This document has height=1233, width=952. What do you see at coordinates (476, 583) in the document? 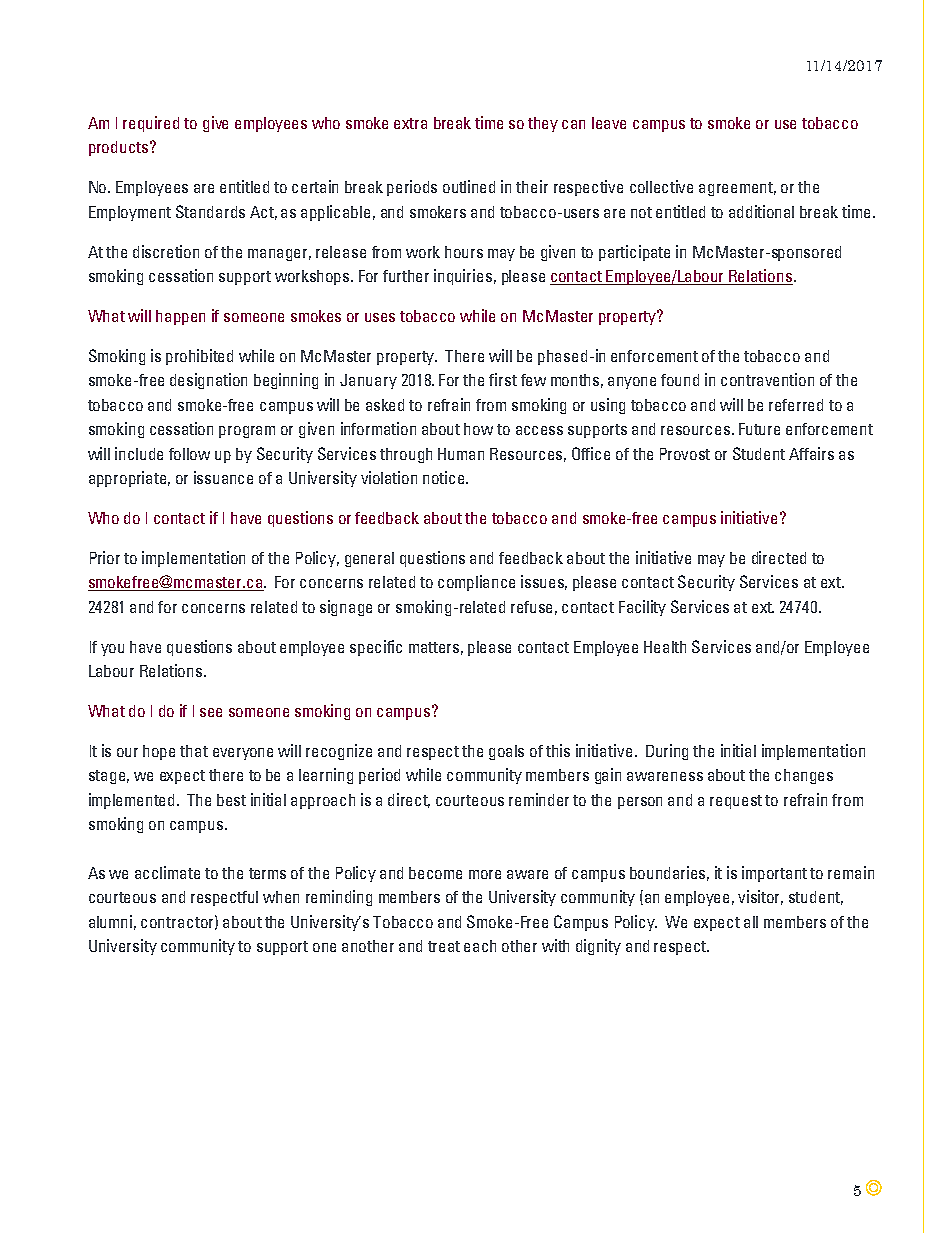
I see `compliance` at bounding box center [476, 583].
